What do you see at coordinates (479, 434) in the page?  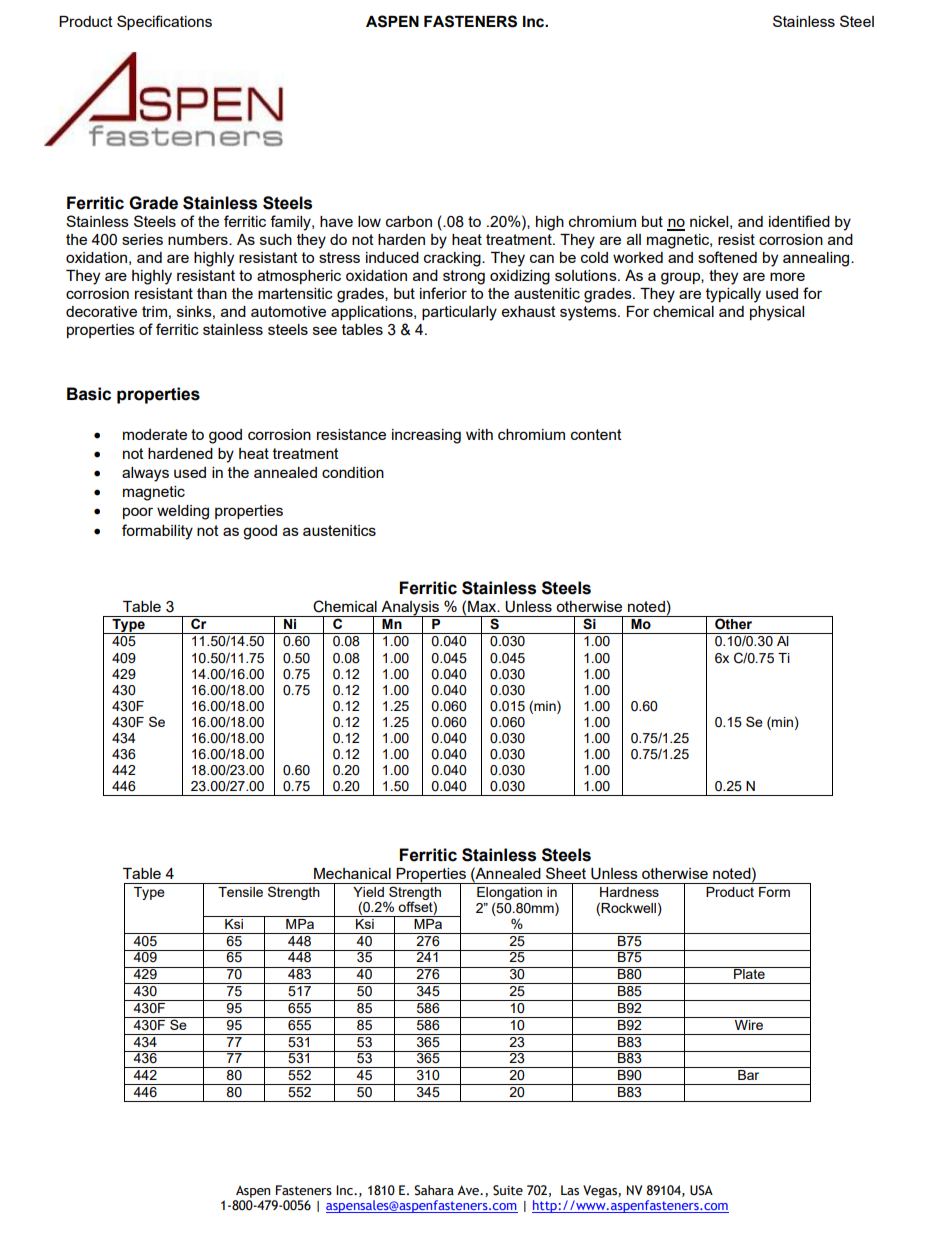 I see `with` at bounding box center [479, 434].
